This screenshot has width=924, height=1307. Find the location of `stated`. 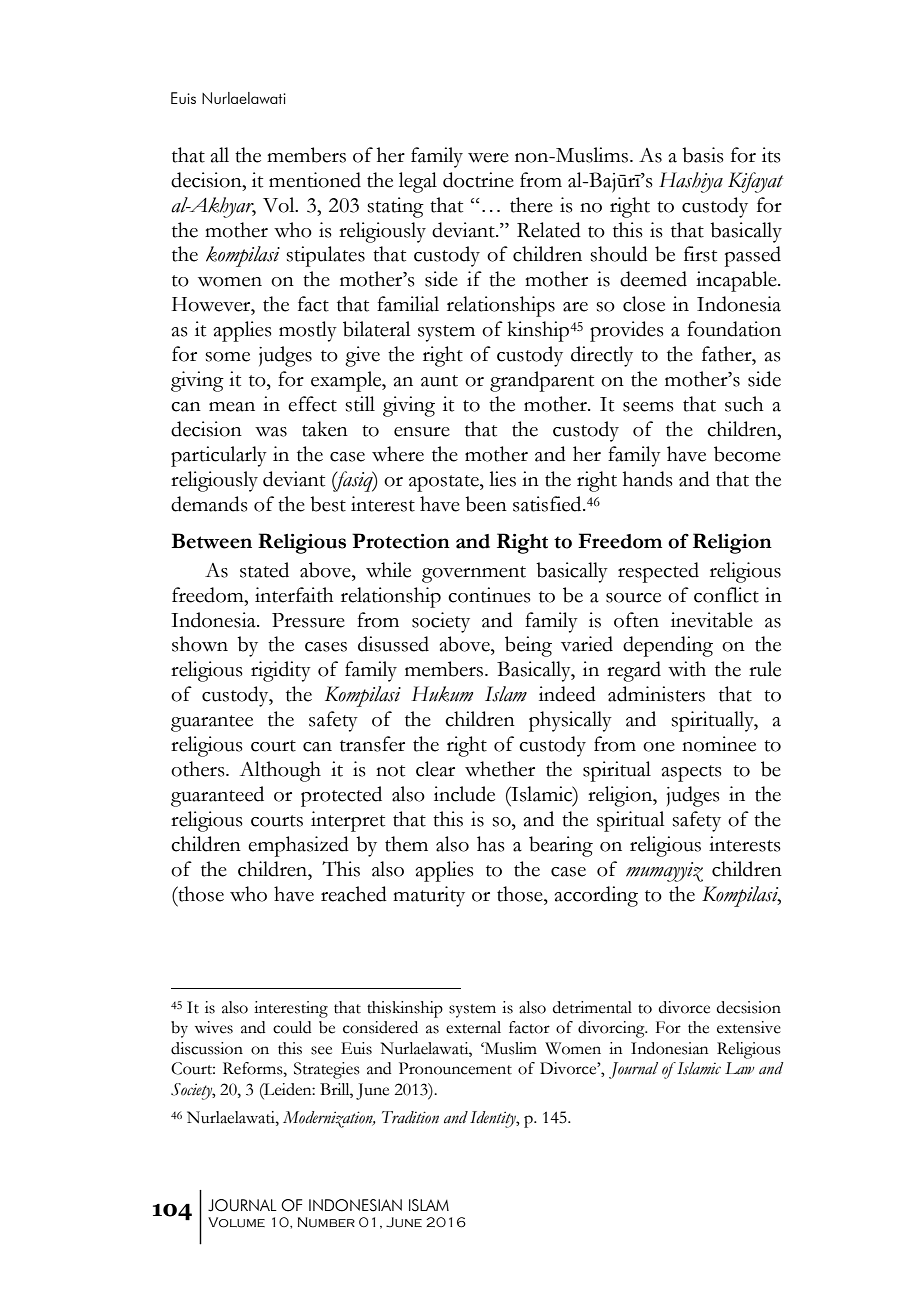

stated is located at coordinates (264, 570).
